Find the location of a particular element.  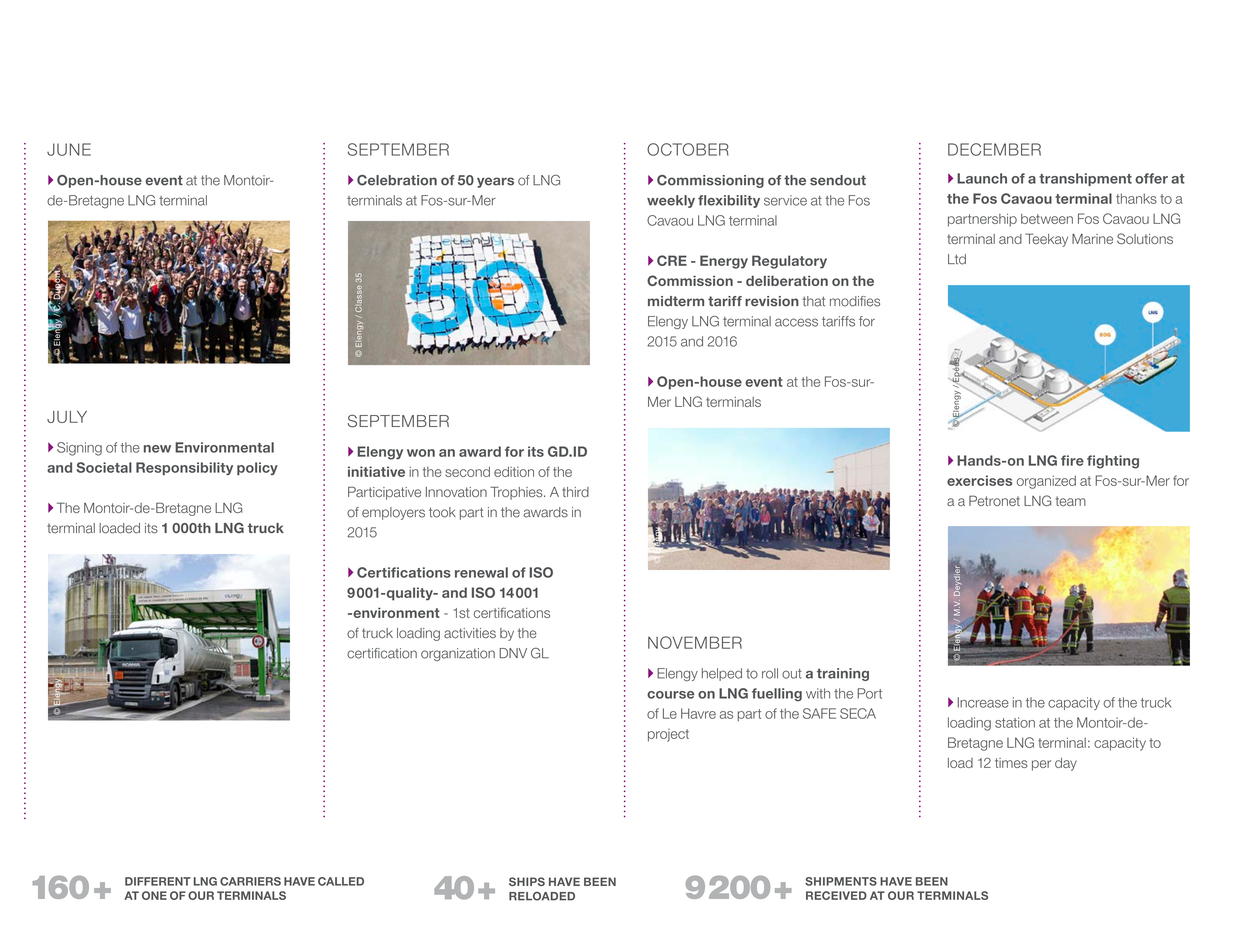

Launch is located at coordinates (982, 178).
